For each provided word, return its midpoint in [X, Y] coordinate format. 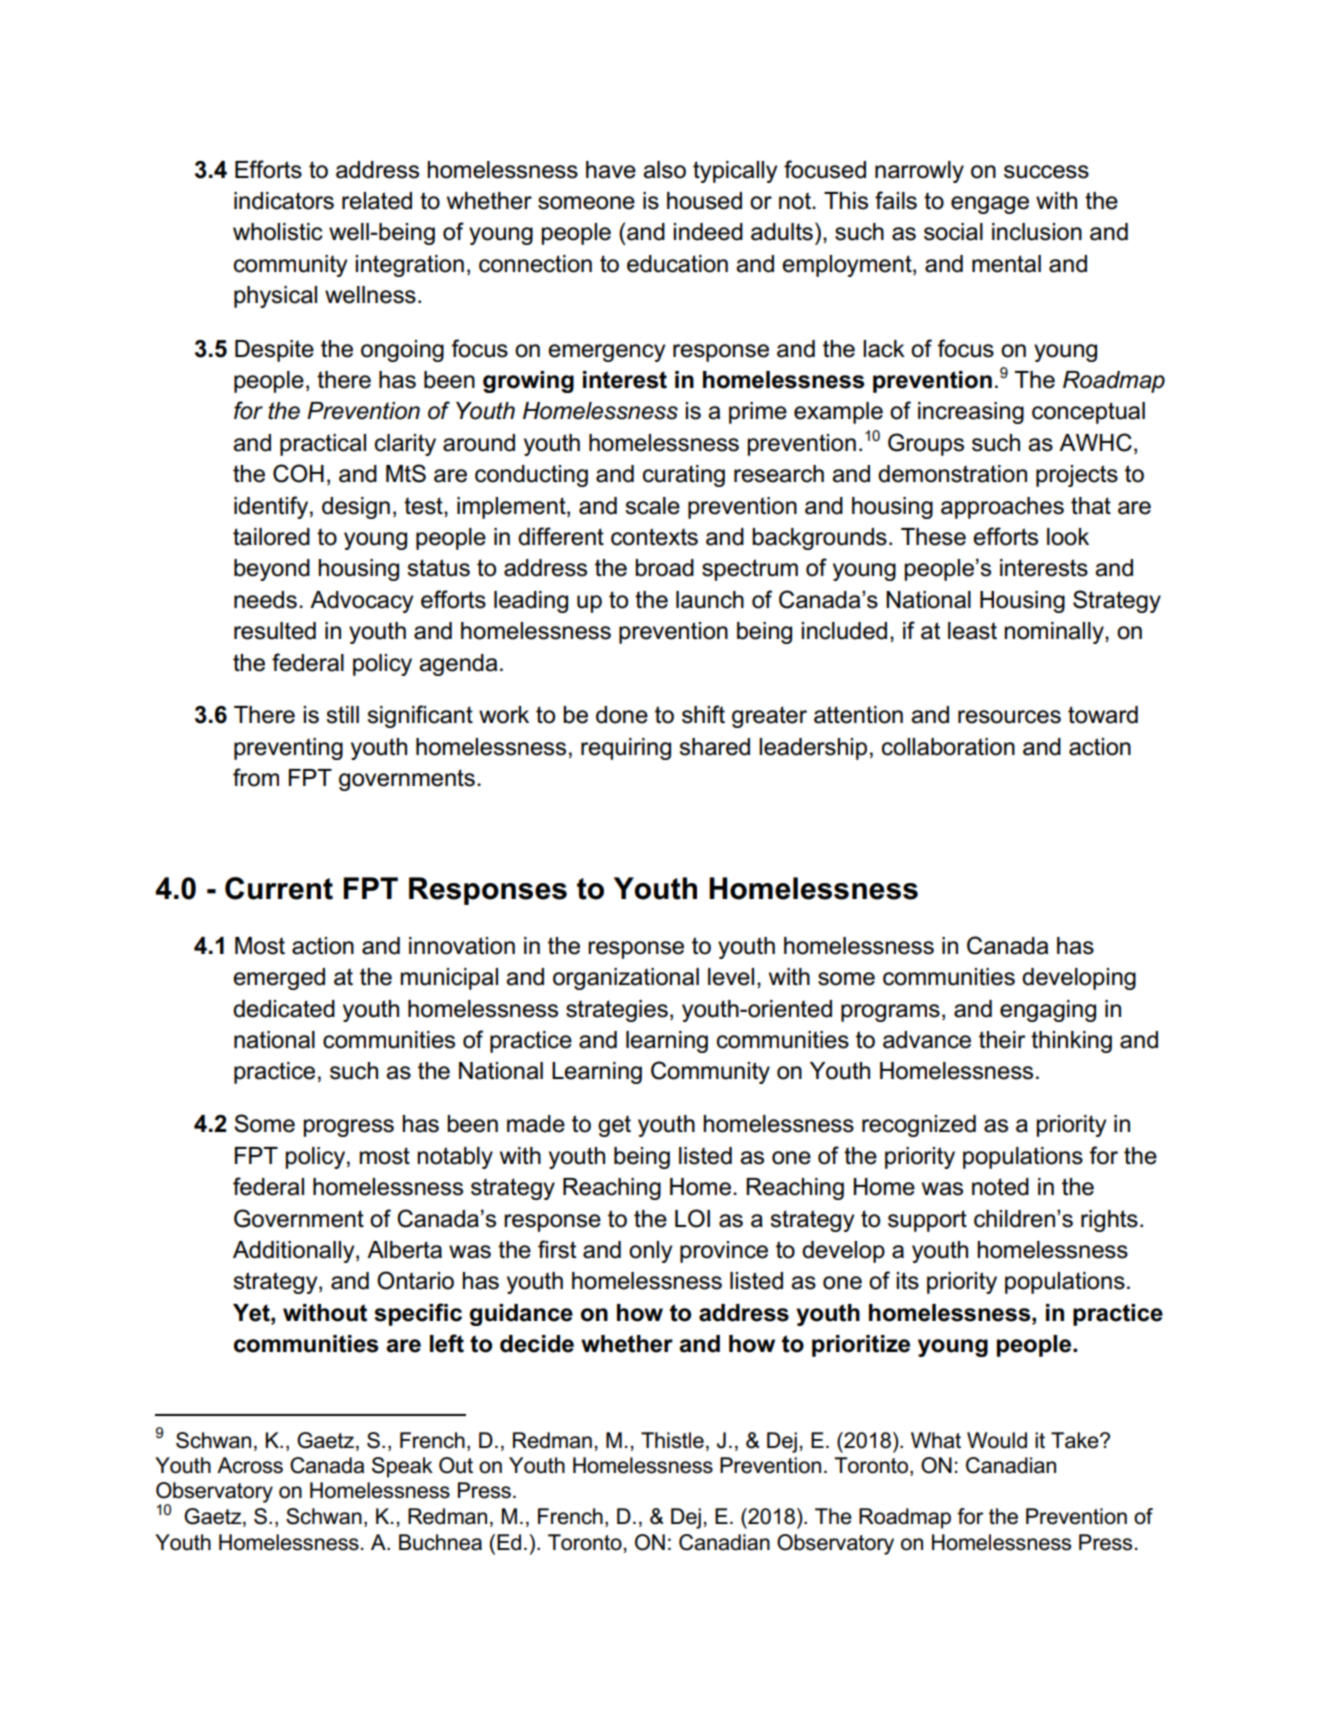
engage [990, 205]
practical [323, 445]
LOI [692, 1218]
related [377, 201]
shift [703, 714]
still [342, 715]
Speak [402, 1467]
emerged [279, 979]
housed [704, 201]
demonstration [952, 474]
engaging [1048, 1011]
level [731, 977]
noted [1000, 1187]
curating [684, 476]
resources [1009, 717]
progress [348, 1128]
